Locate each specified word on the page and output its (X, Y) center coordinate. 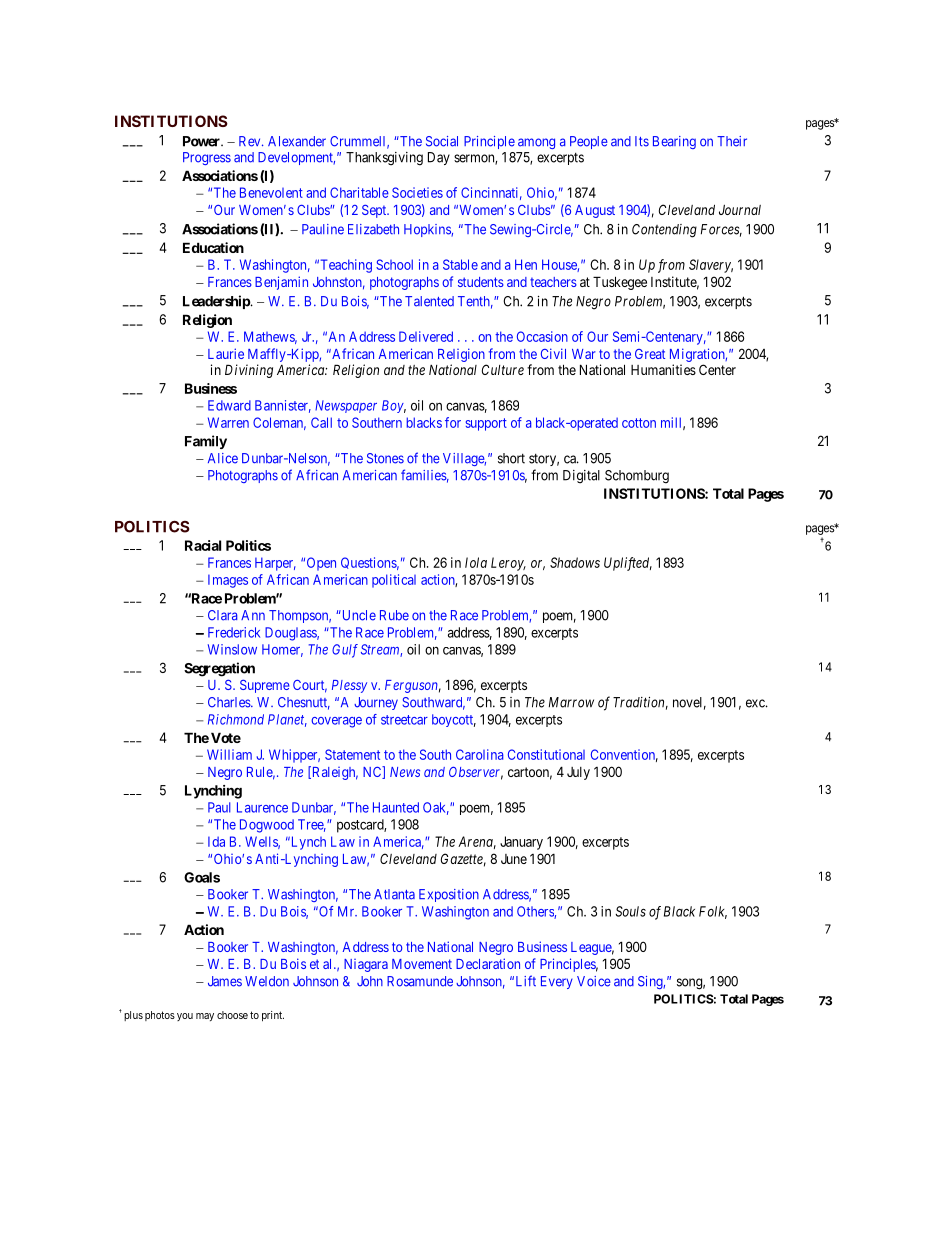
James (225, 981)
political (394, 581)
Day (439, 158)
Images (228, 581)
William (229, 754)
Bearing (674, 142)
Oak (436, 808)
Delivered (426, 336)
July (578, 773)
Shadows (575, 562)
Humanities (663, 369)
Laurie (226, 353)
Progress (207, 158)
